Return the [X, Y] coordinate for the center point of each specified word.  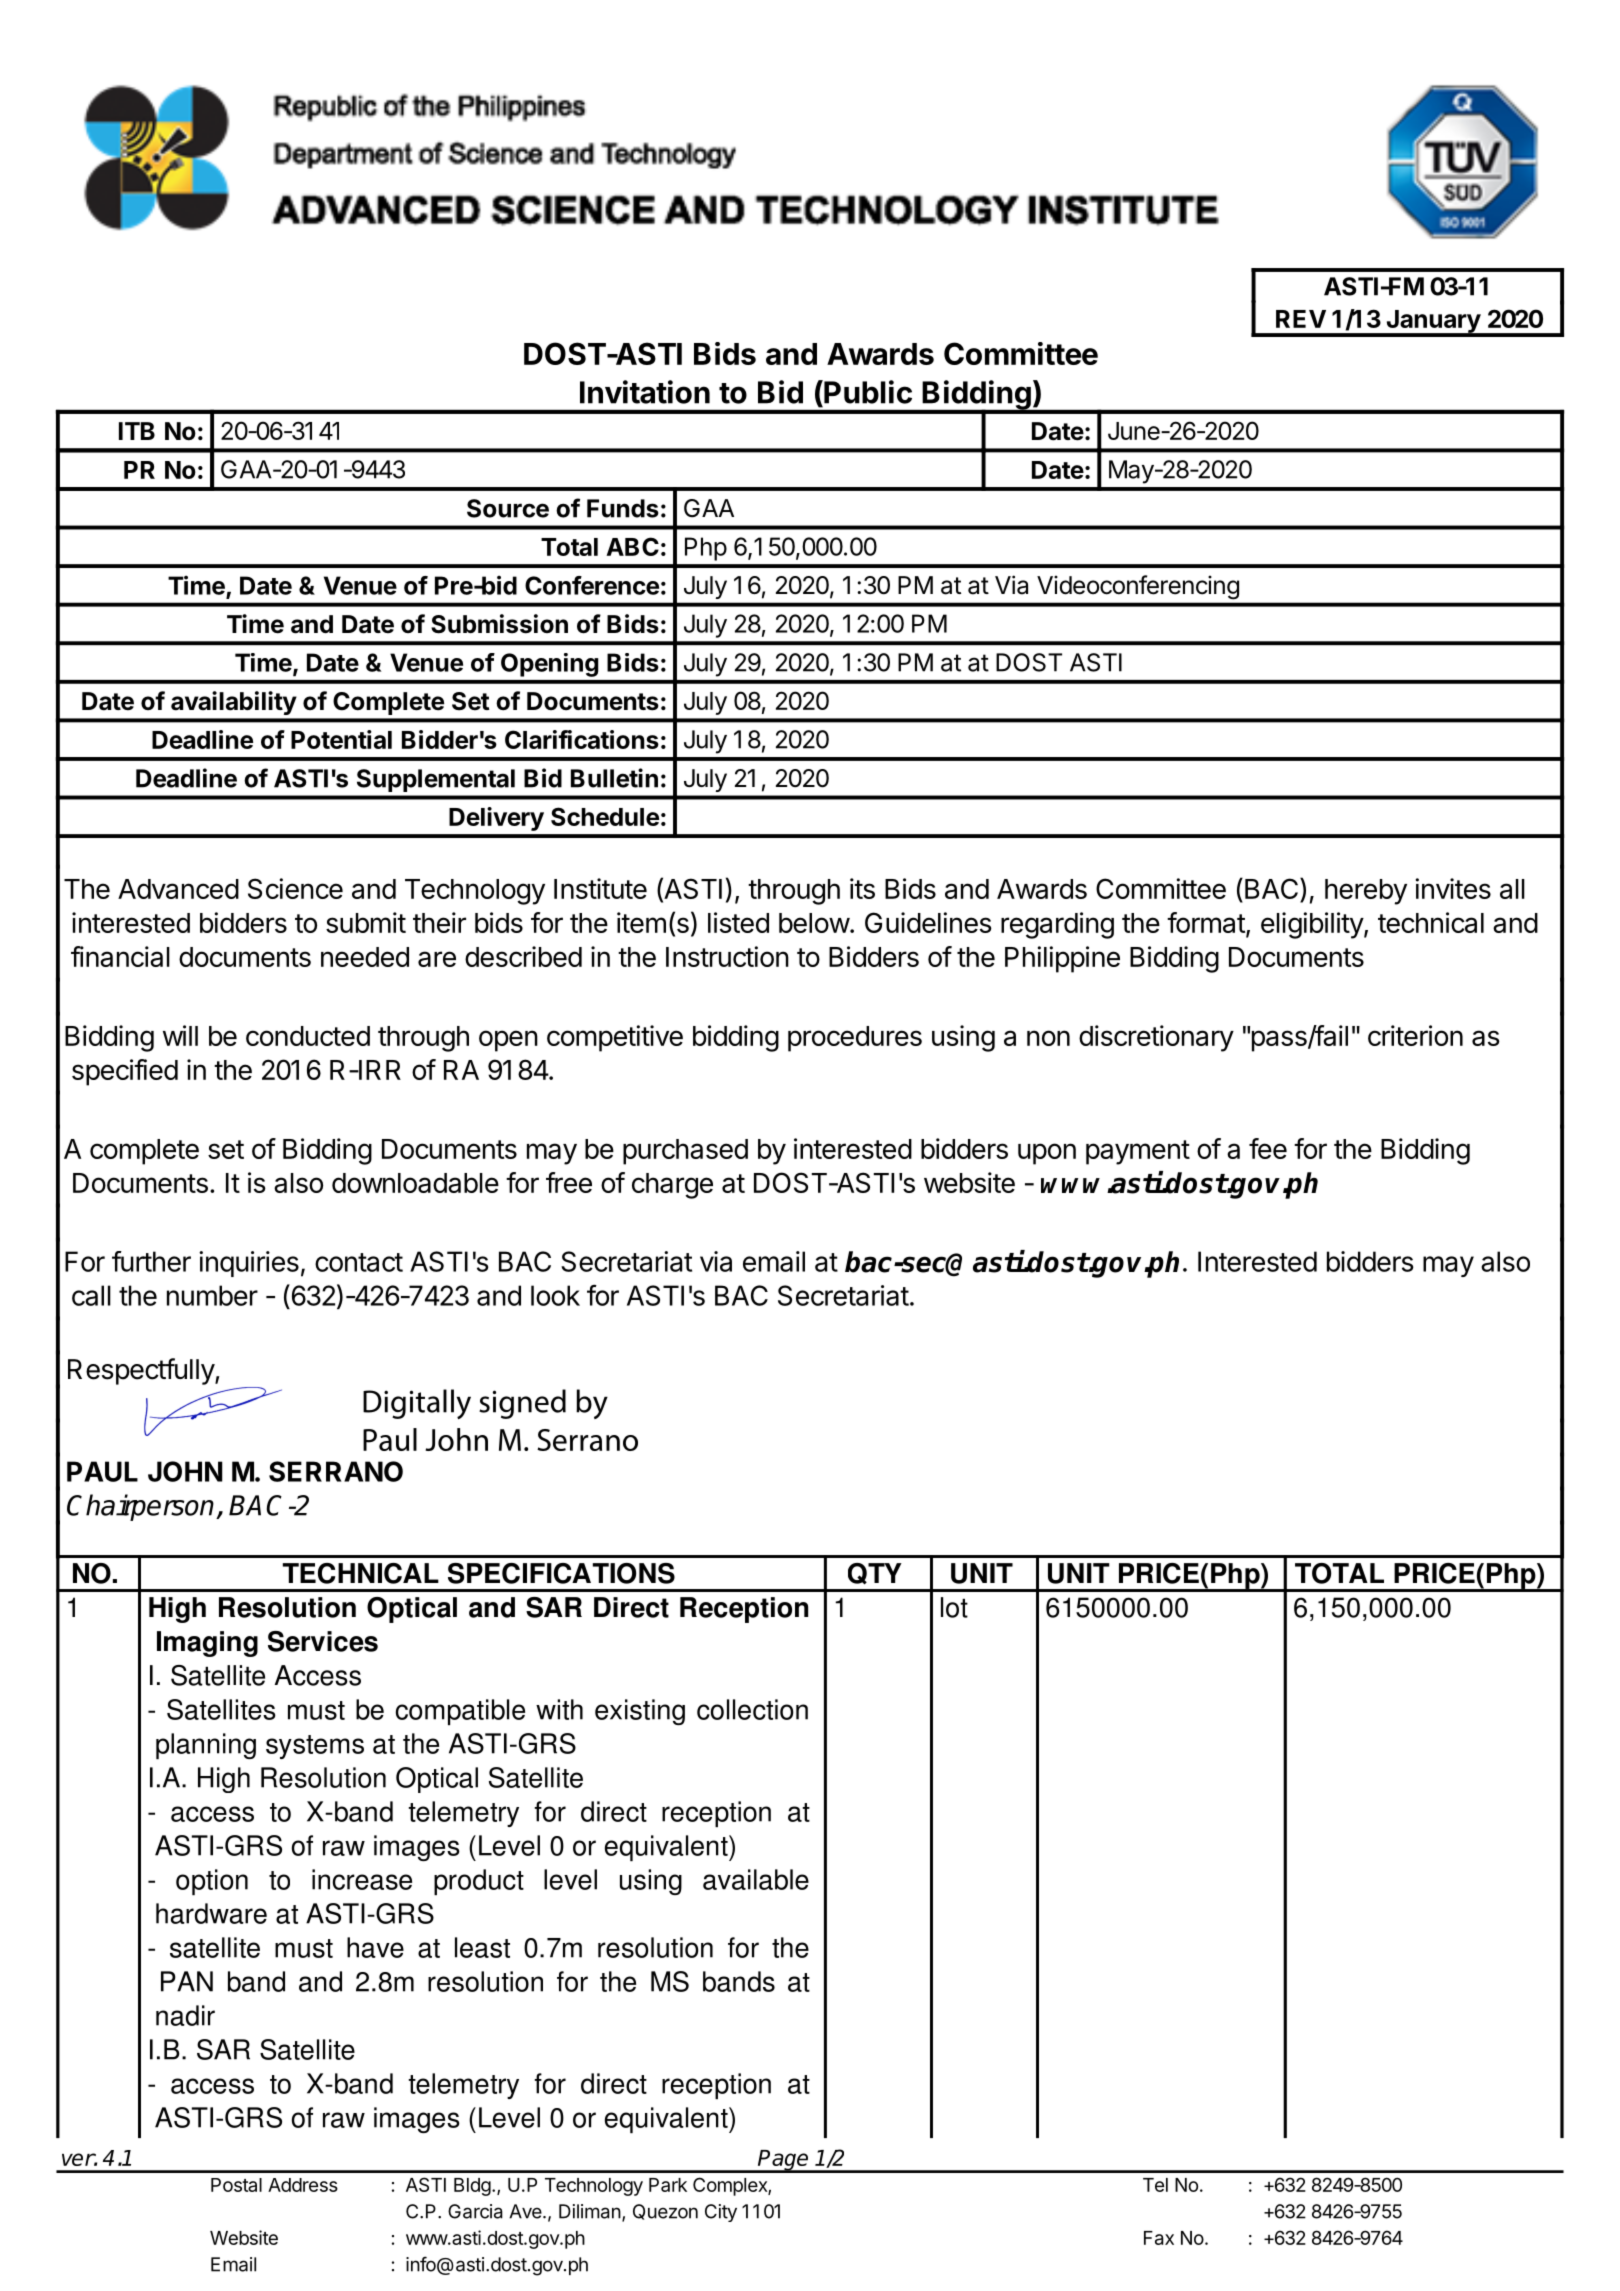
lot [954, 1607]
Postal [236, 2185]
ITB [137, 431]
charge [672, 1186]
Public [867, 392]
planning [206, 1746]
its [862, 888]
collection [752, 1709]
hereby [1366, 892]
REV [1301, 319]
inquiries [249, 1264]
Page [784, 2161]
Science [295, 888]
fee [1268, 1148]
